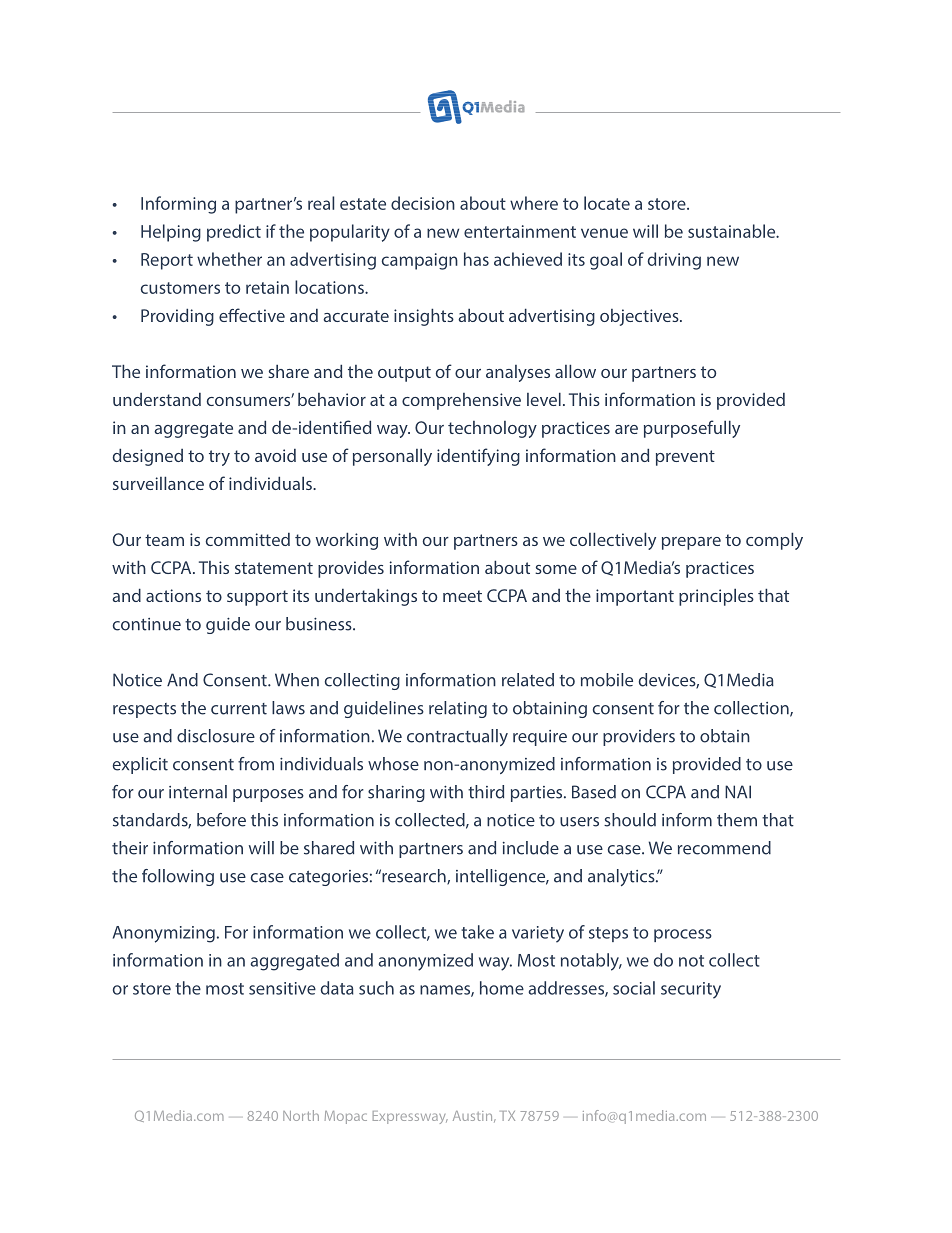 The image size is (952, 1233). Describe the element at coordinates (461, 401) in the document. I see `comprehensive` at that location.
